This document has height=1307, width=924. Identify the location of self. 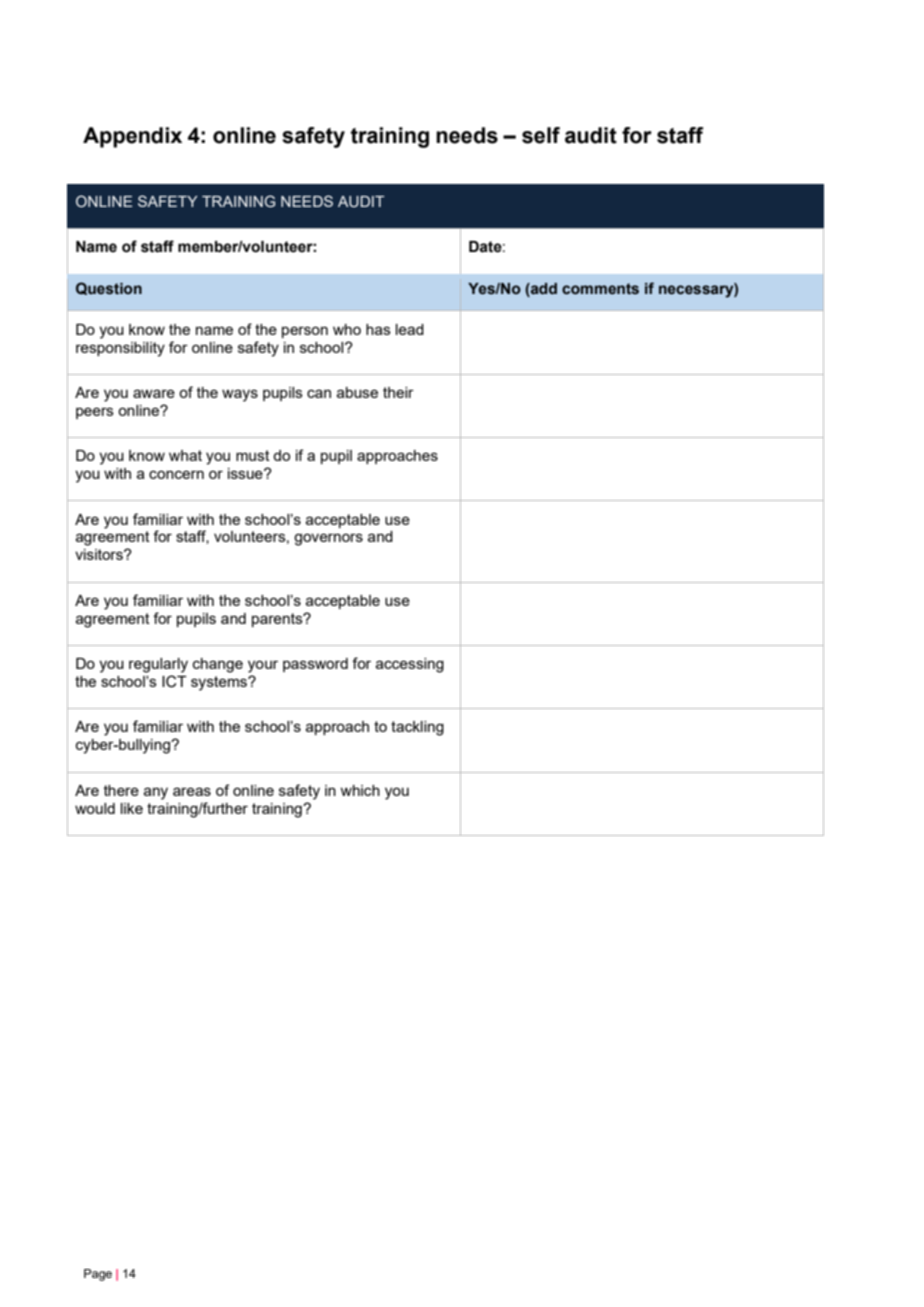
(541, 135).
